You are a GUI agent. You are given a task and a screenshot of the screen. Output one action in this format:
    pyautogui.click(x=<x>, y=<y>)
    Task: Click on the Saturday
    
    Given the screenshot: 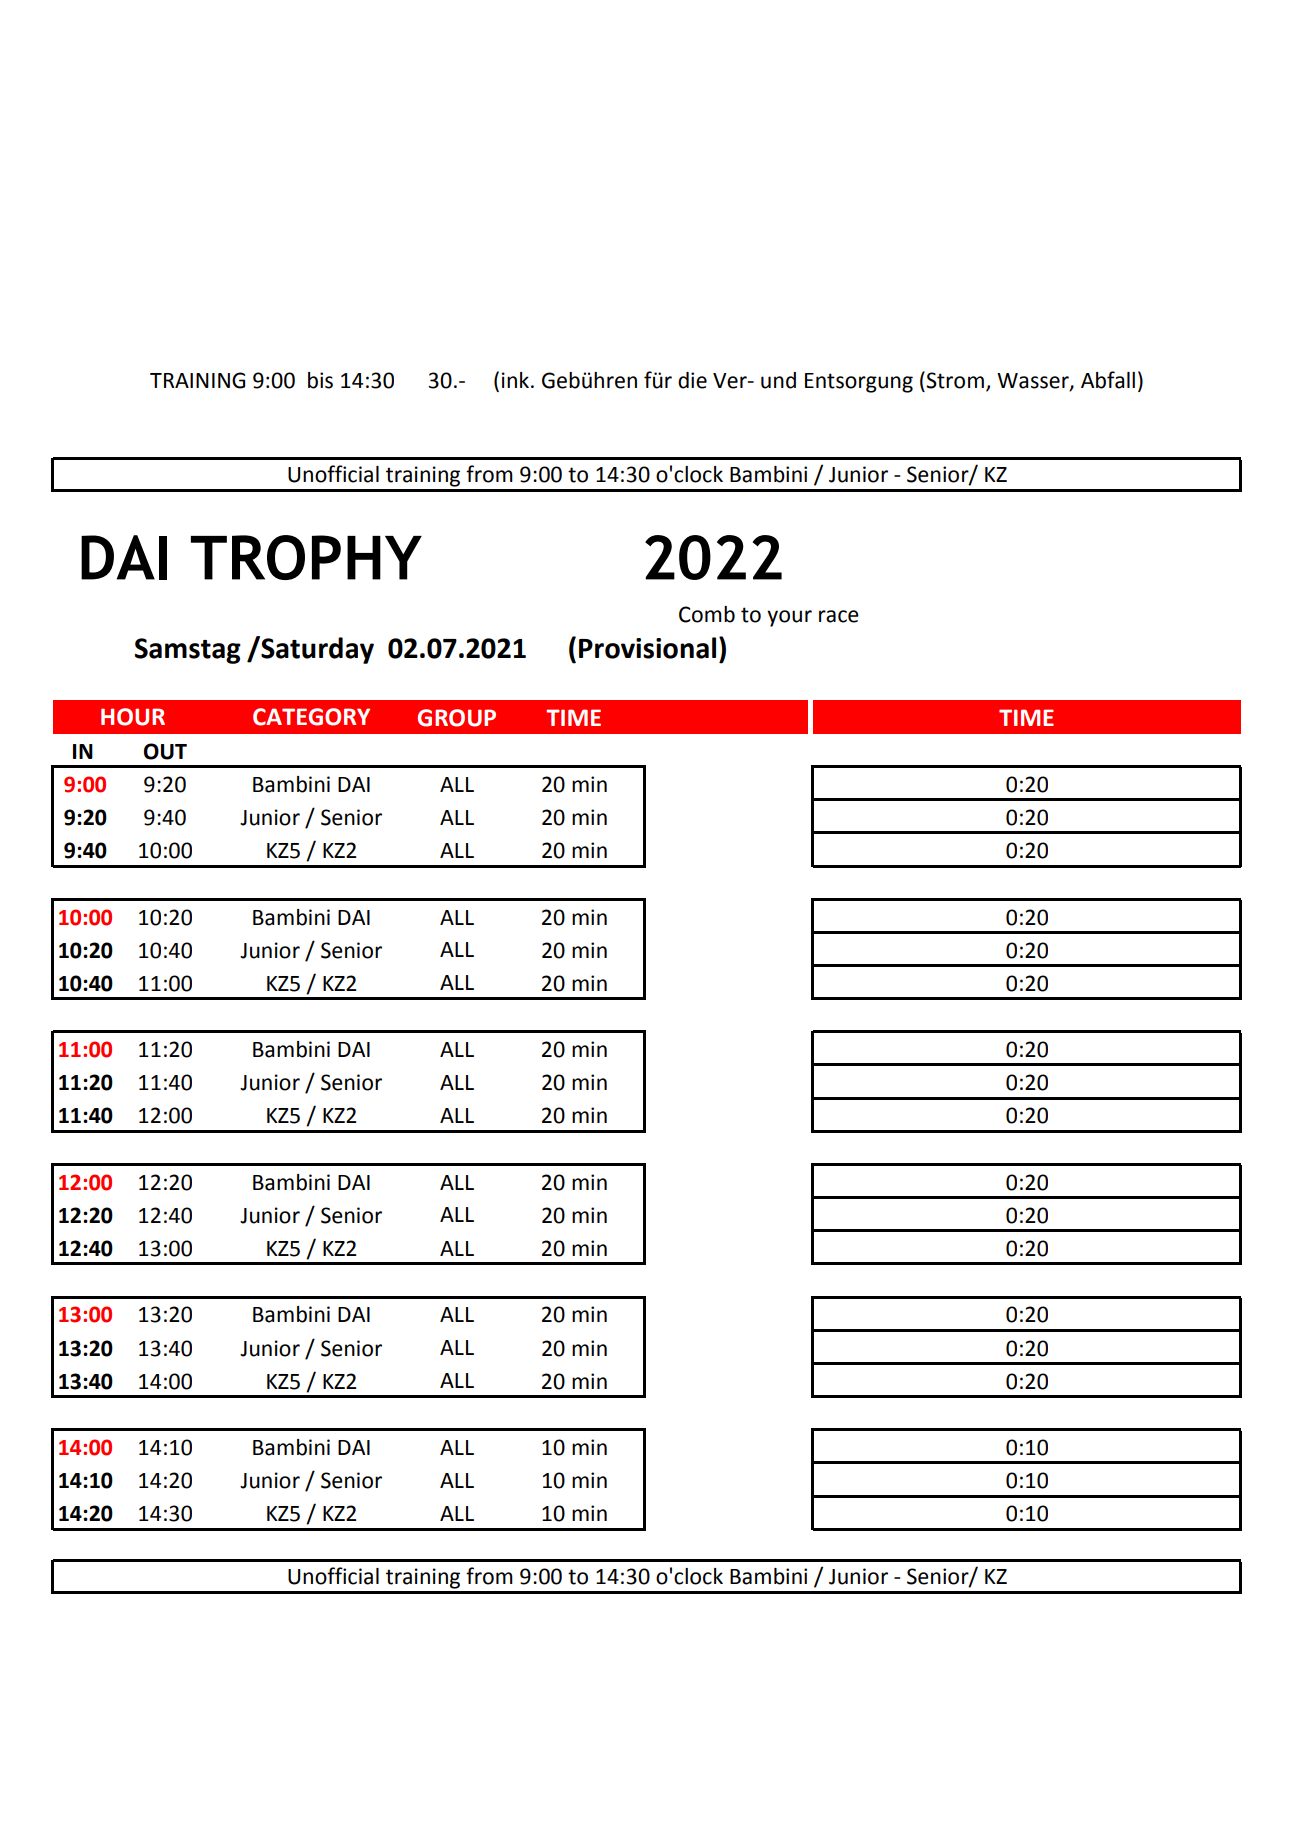 What is the action you would take?
    pyautogui.click(x=316, y=650)
